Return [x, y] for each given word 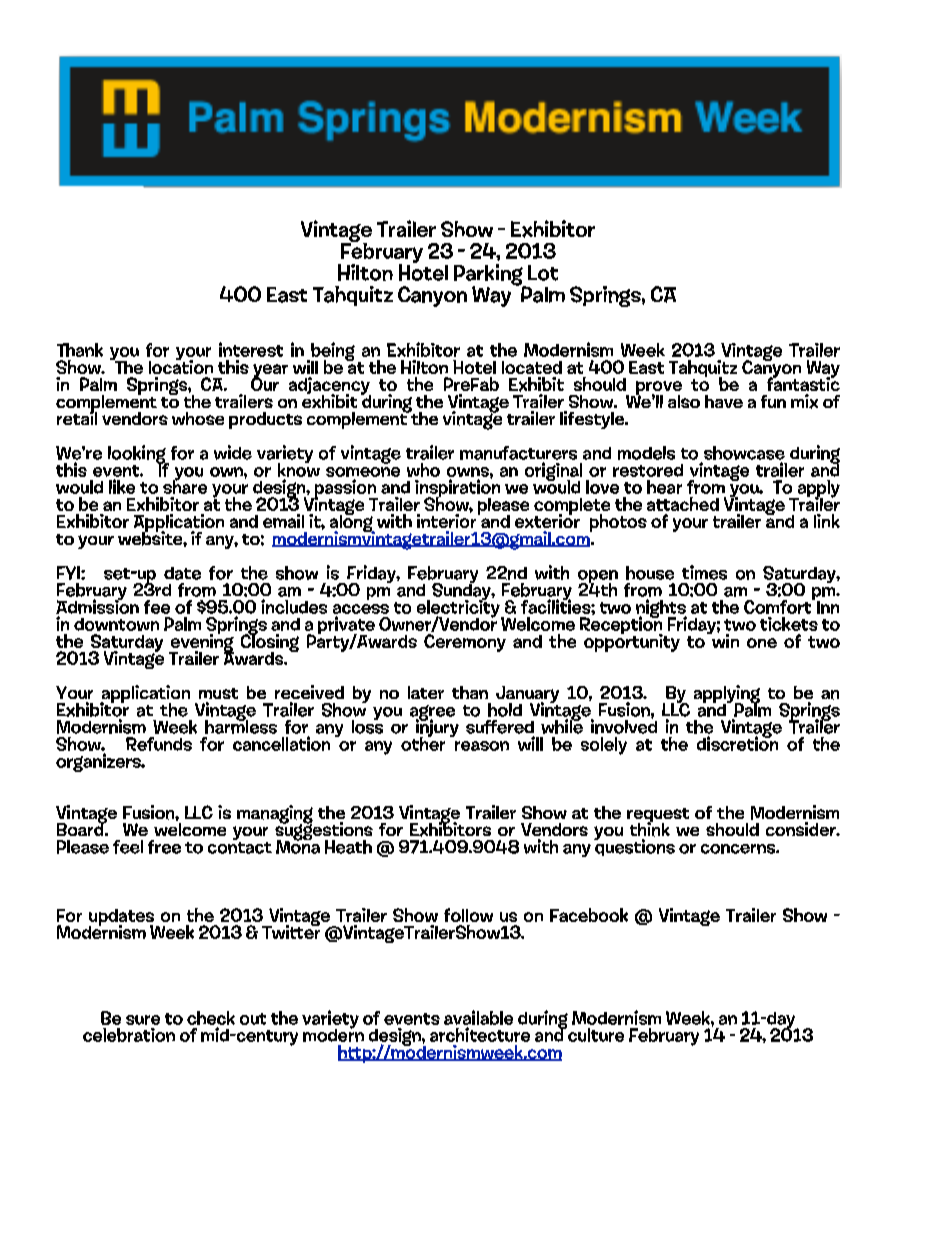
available [478, 1017]
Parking [490, 276]
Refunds [159, 744]
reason [482, 746]
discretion [737, 742]
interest [251, 349]
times [704, 572]
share [185, 486]
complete [572, 507]
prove [658, 389]
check [211, 1018]
